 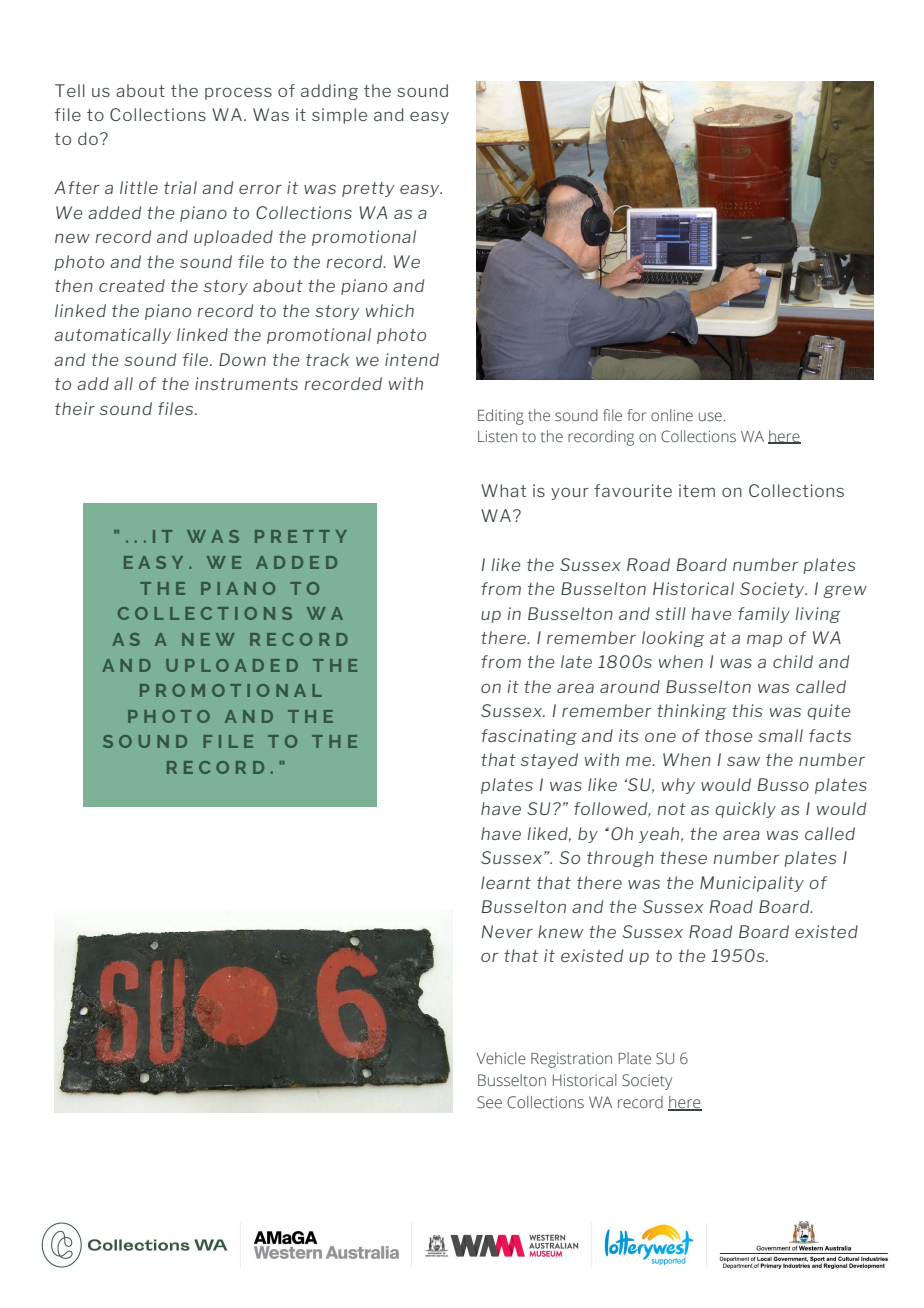 I want to click on adding, so click(x=329, y=92).
